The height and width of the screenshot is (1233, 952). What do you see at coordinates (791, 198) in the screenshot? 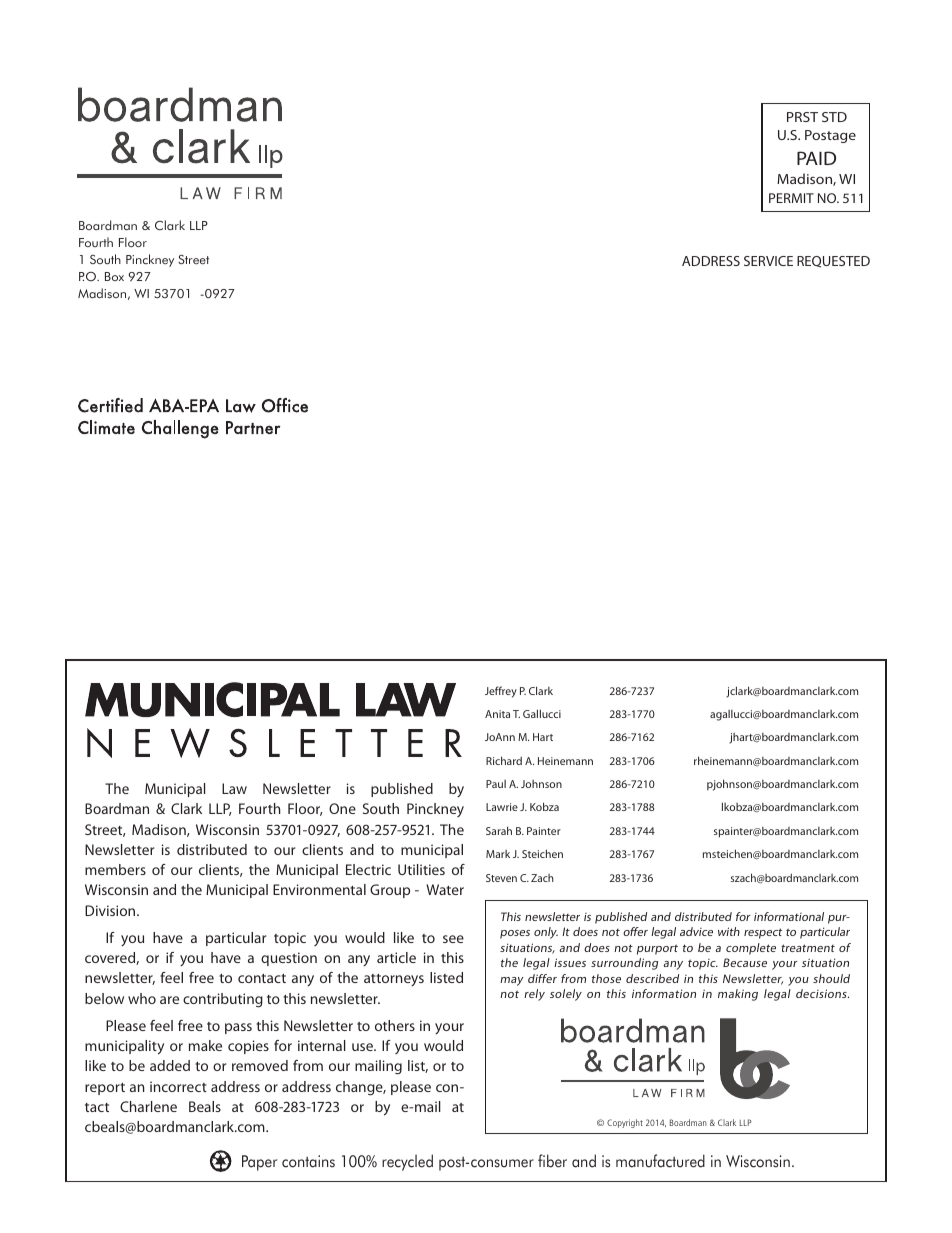
I see `PERMIT` at bounding box center [791, 198].
